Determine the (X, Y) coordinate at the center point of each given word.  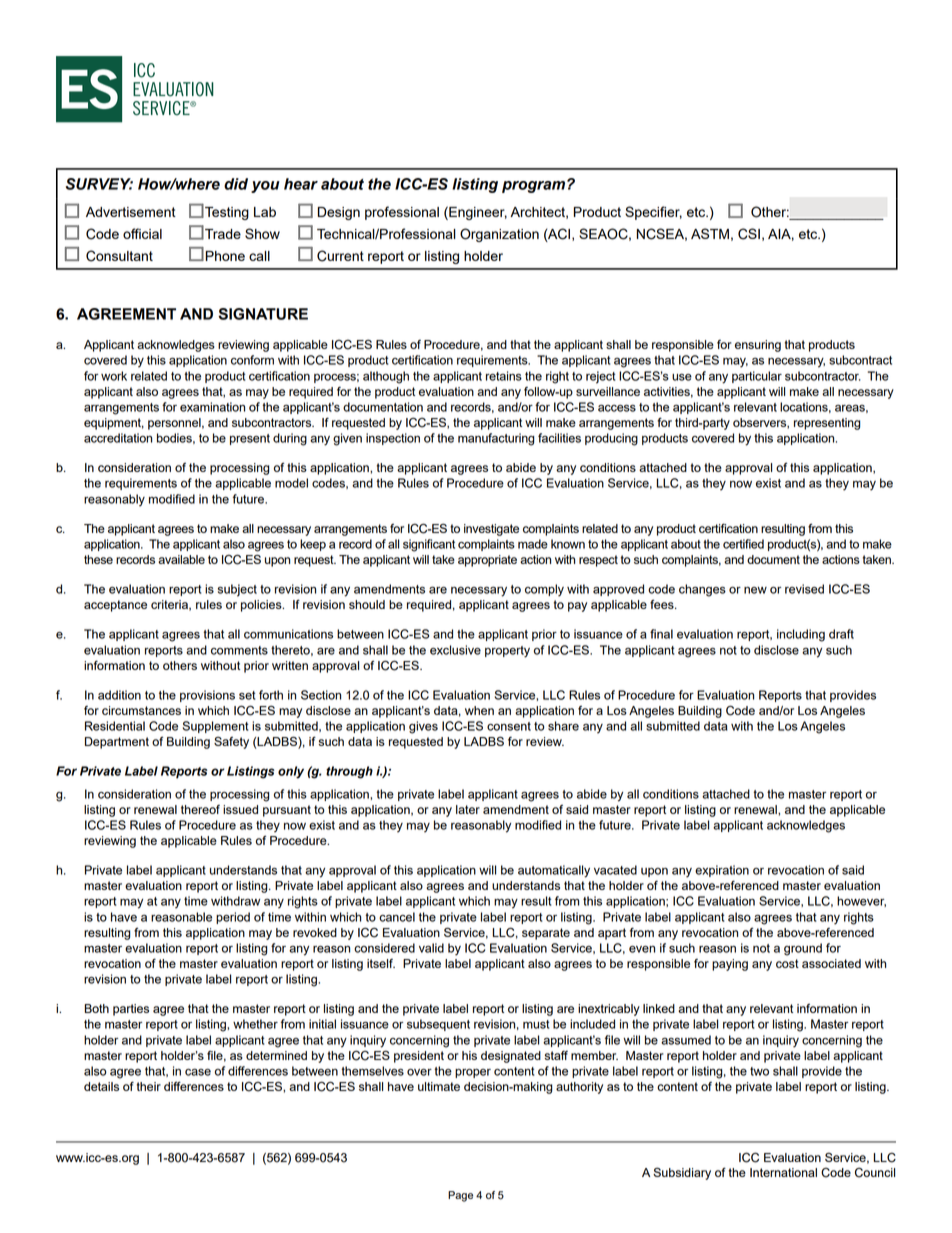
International (783, 1172)
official (142, 233)
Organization (499, 235)
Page (460, 1196)
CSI (749, 234)
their (149, 1086)
